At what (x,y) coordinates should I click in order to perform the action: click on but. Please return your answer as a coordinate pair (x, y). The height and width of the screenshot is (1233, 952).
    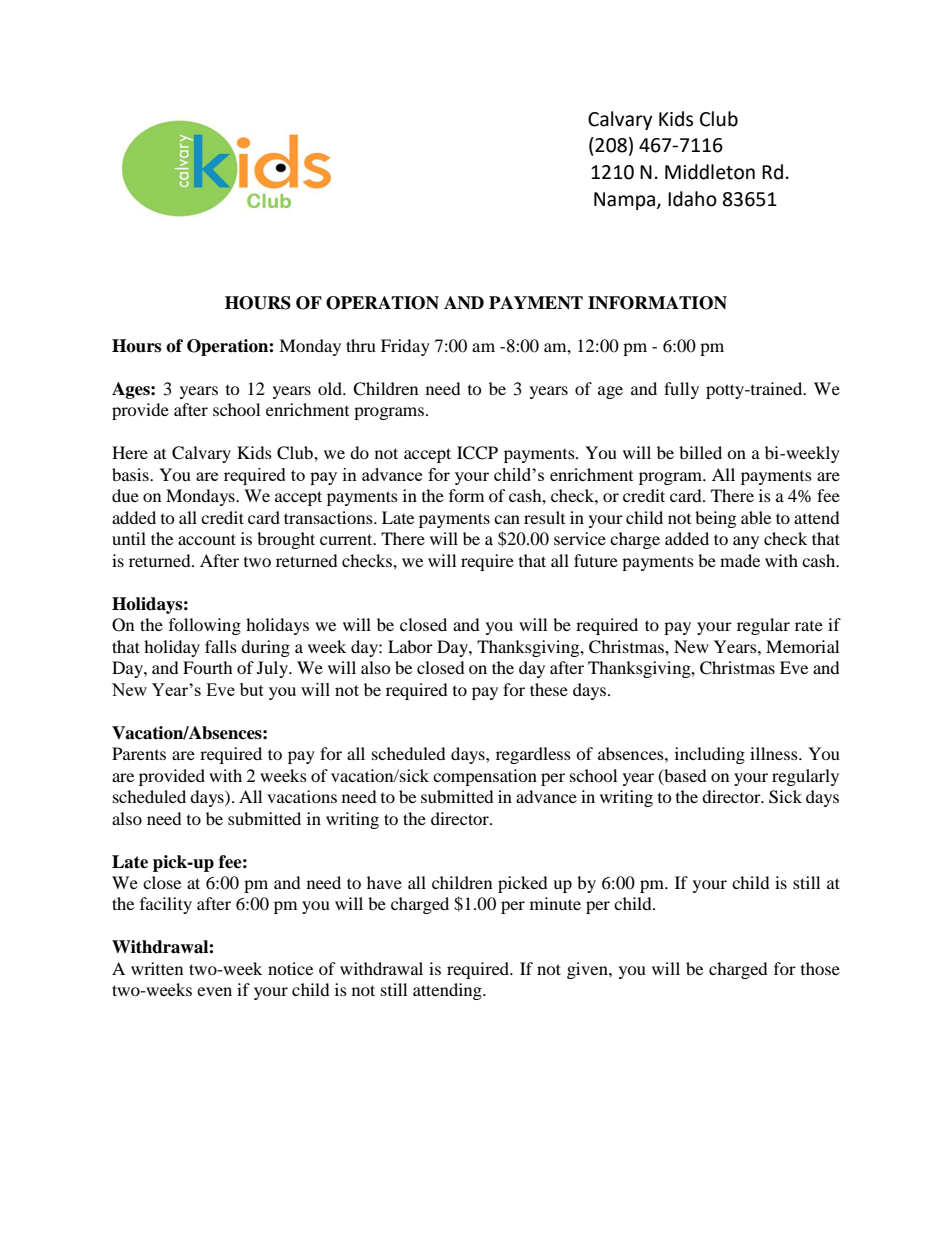
    Looking at the image, I should click on (252, 689).
